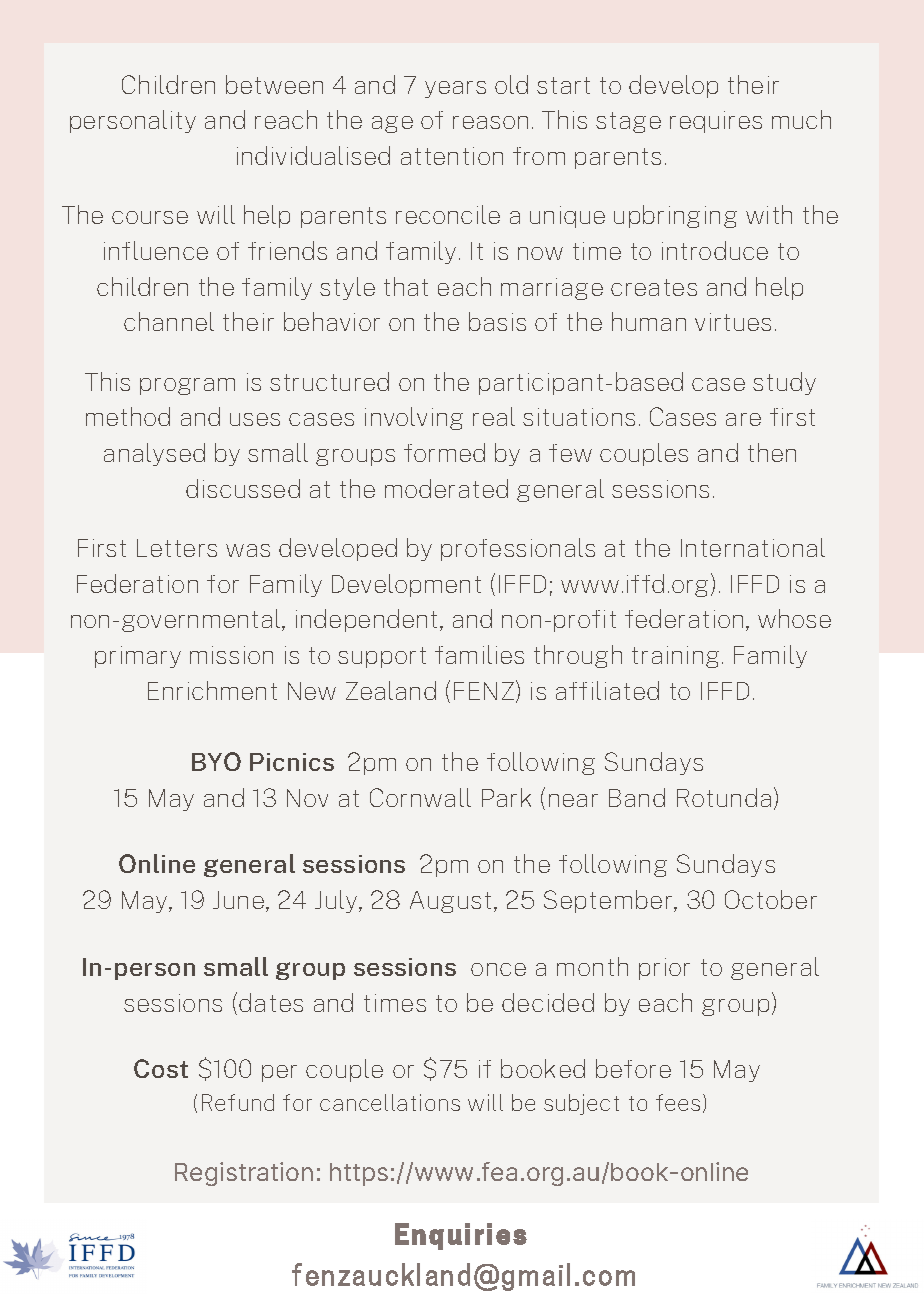 Image resolution: width=924 pixels, height=1294 pixels. Describe the element at coordinates (724, 797) in the screenshot. I see `Rotunda` at that location.
